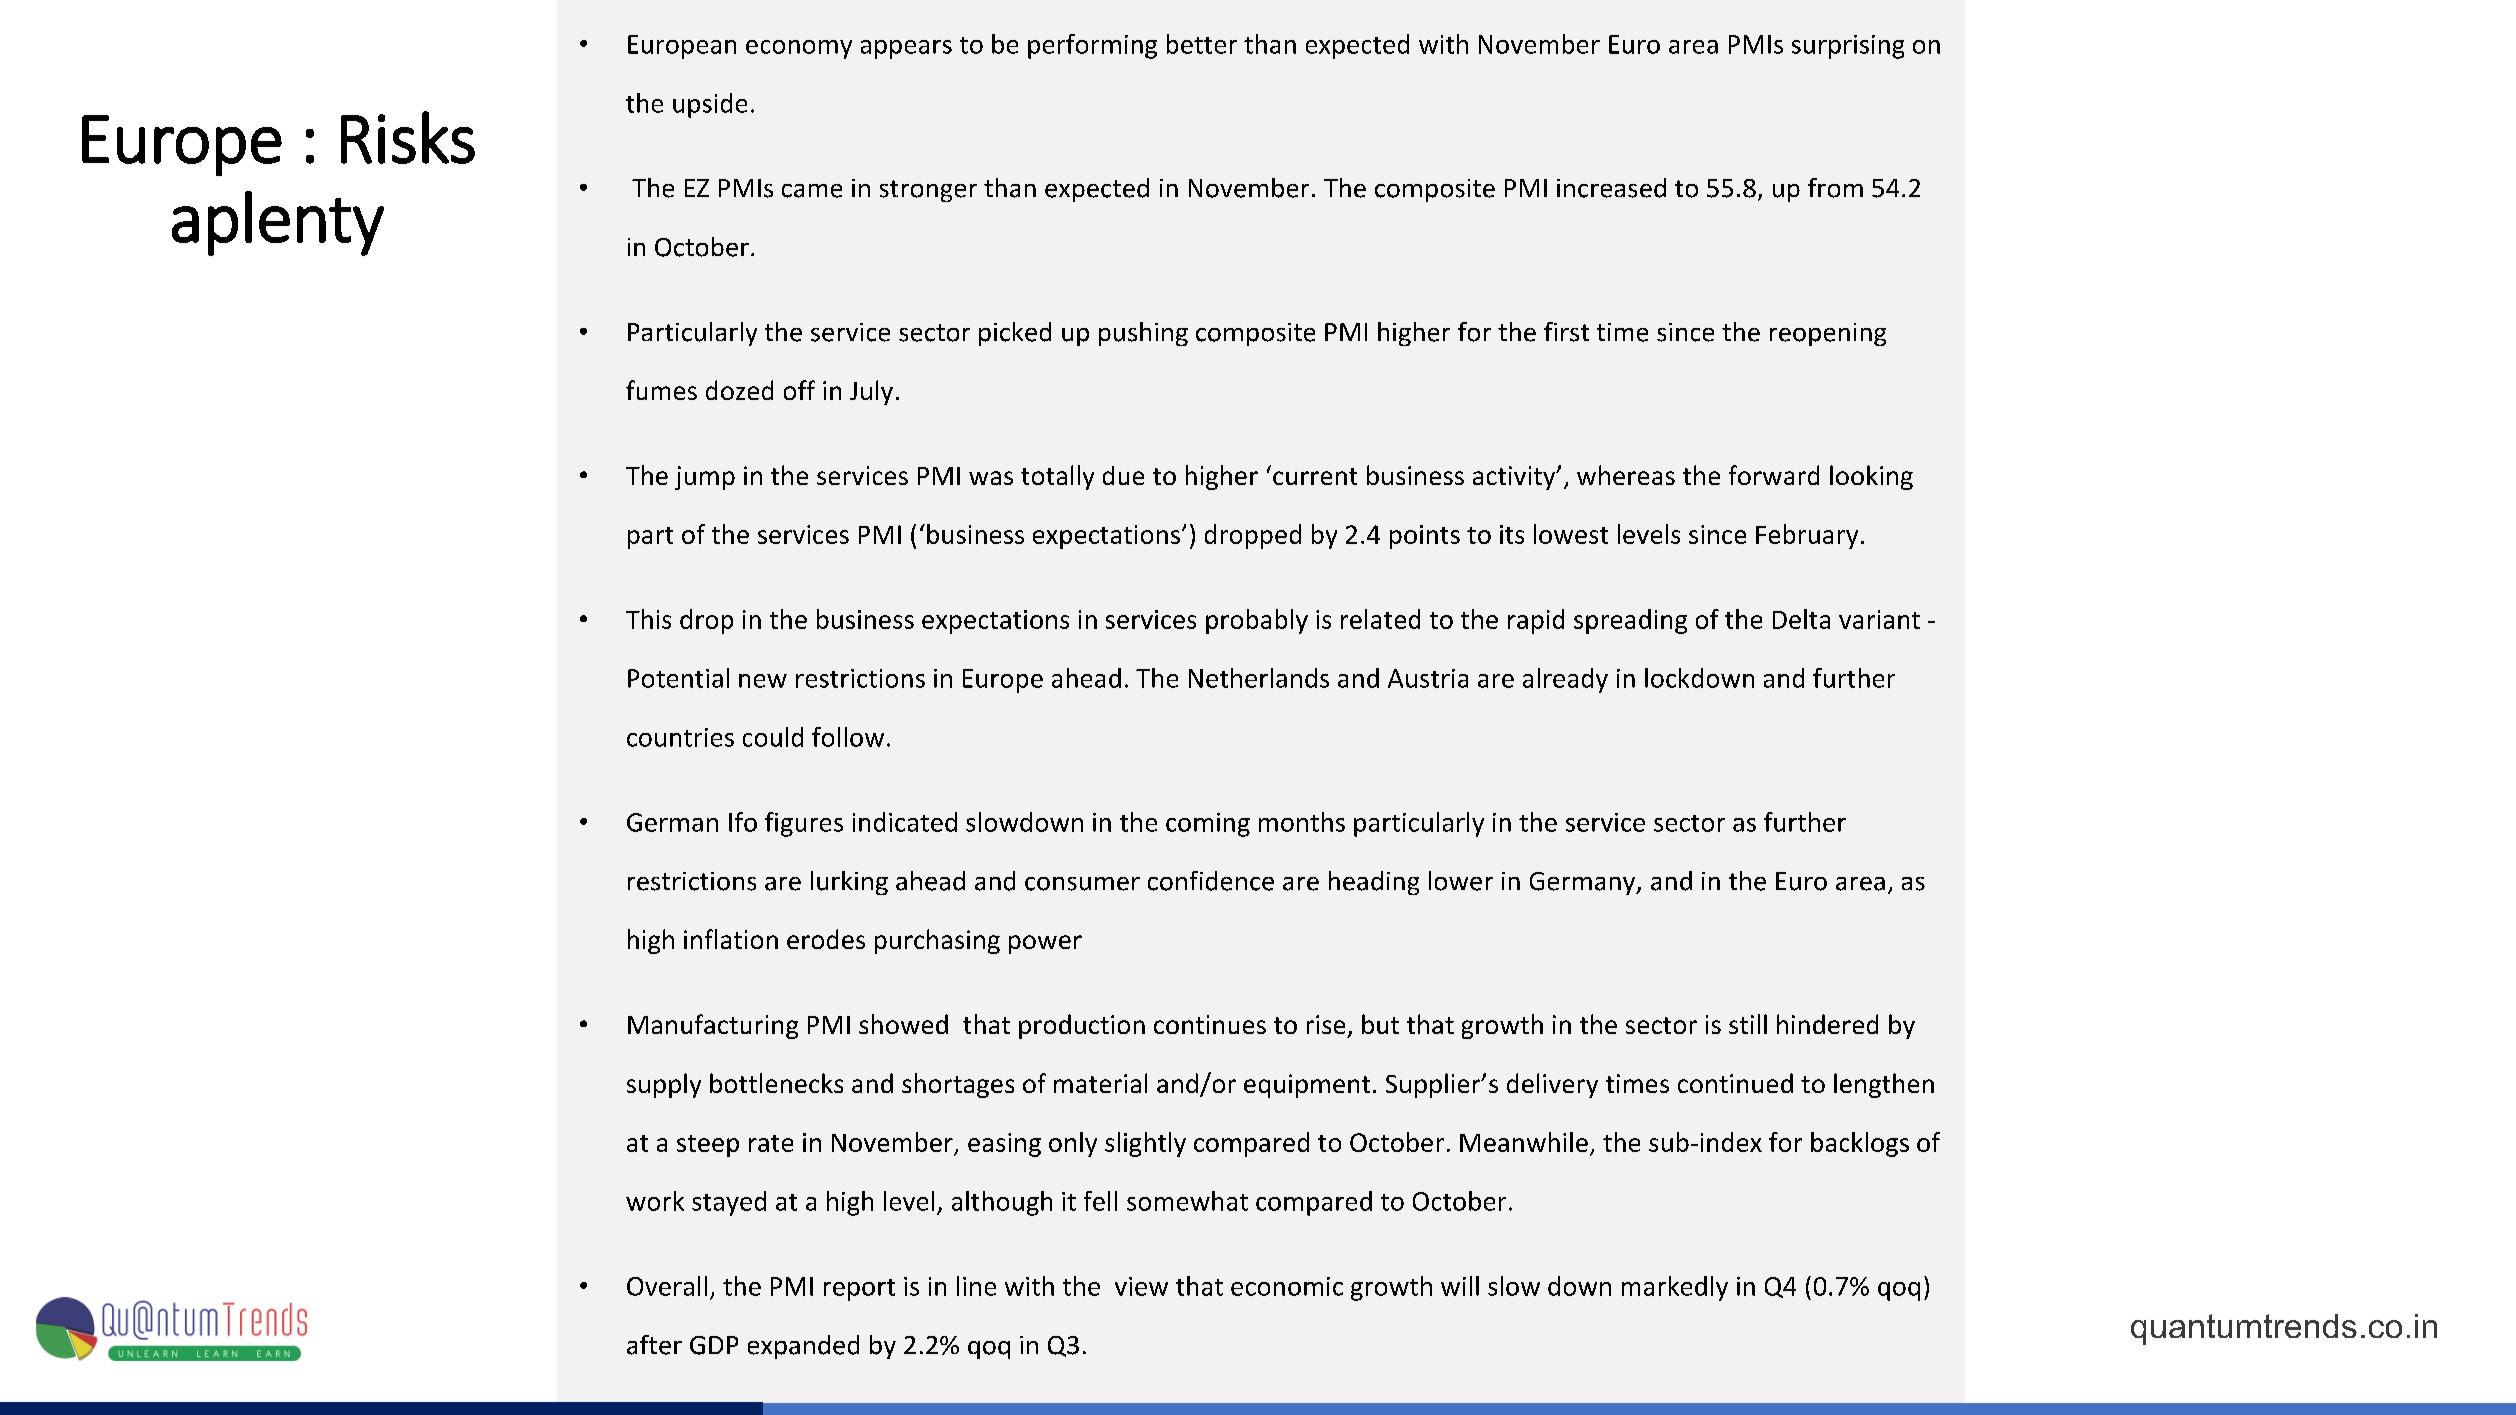 The width and height of the image is (2516, 1415). What do you see at coordinates (408, 137) in the image?
I see `Risks` at bounding box center [408, 137].
